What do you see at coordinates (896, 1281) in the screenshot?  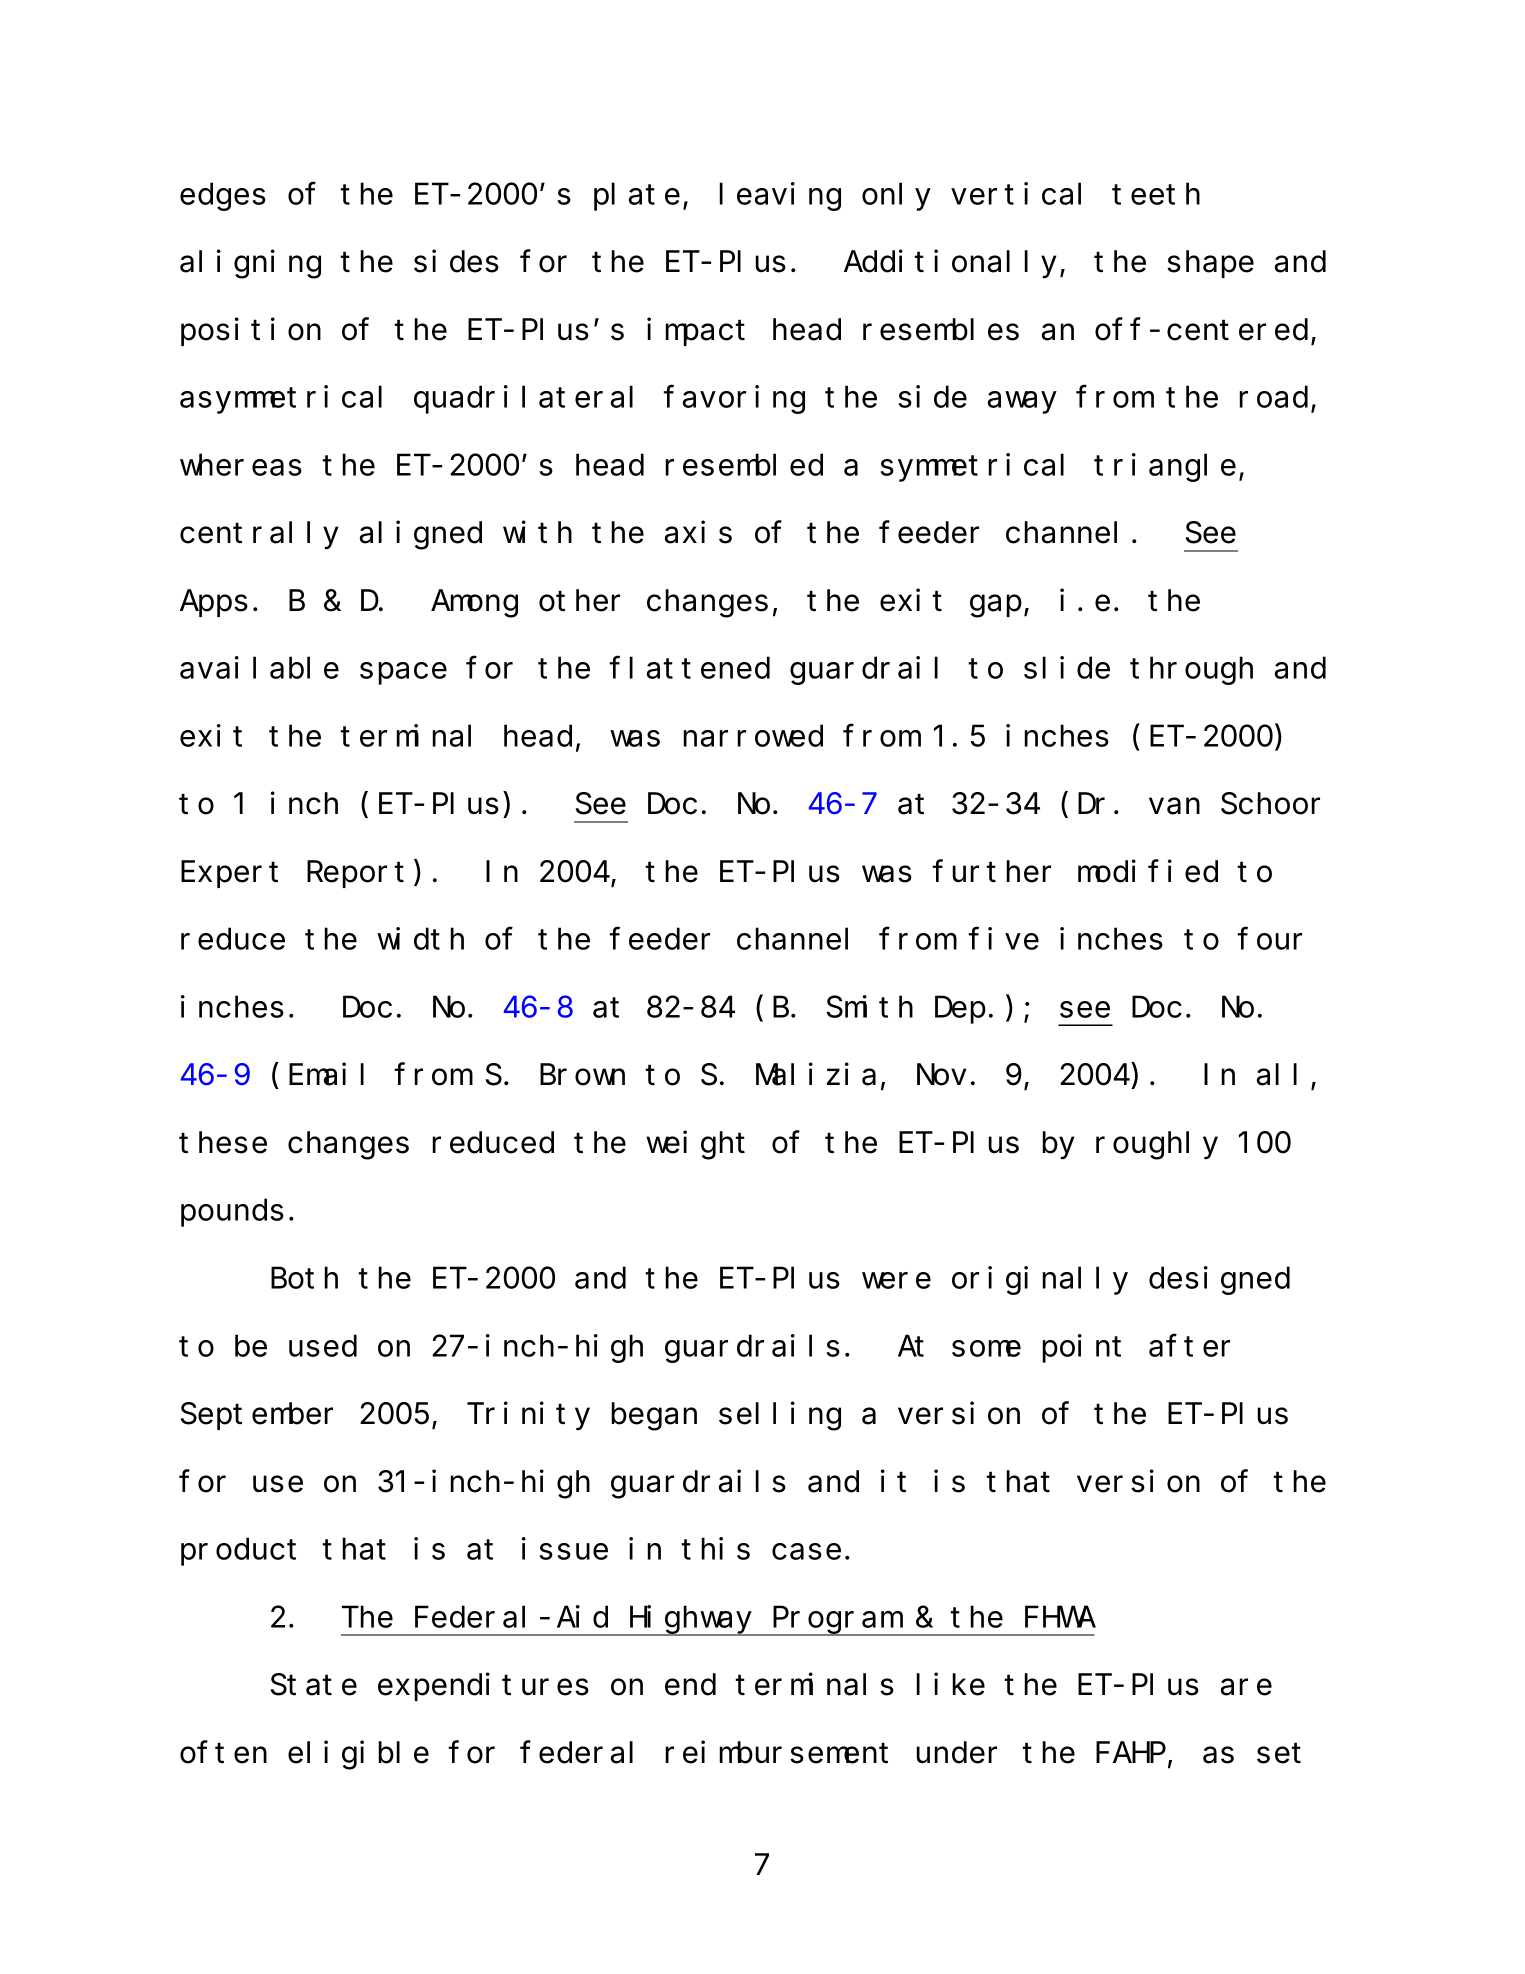 I see `were` at bounding box center [896, 1281].
